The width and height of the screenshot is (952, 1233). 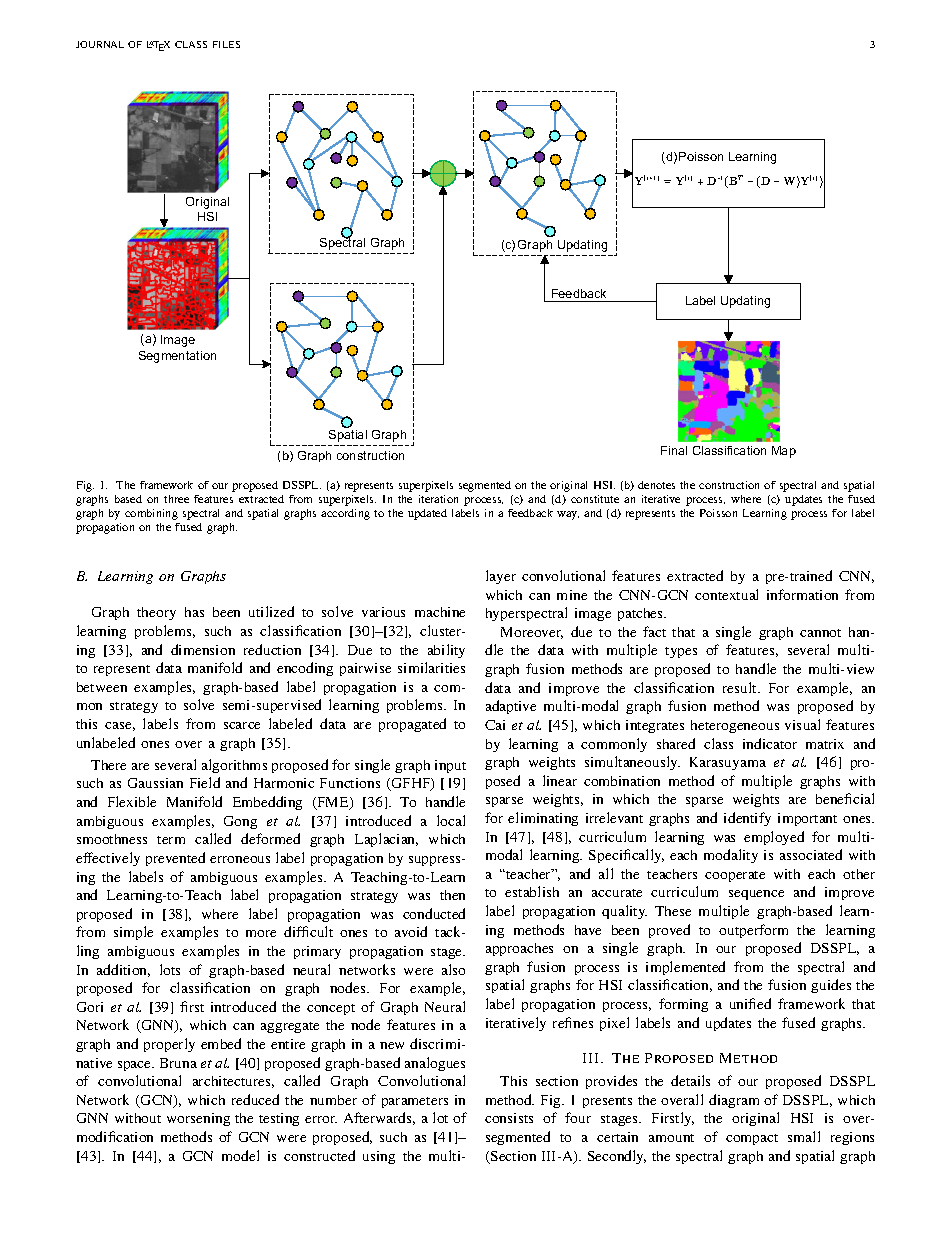 What do you see at coordinates (802, 594) in the screenshot?
I see `information` at bounding box center [802, 594].
